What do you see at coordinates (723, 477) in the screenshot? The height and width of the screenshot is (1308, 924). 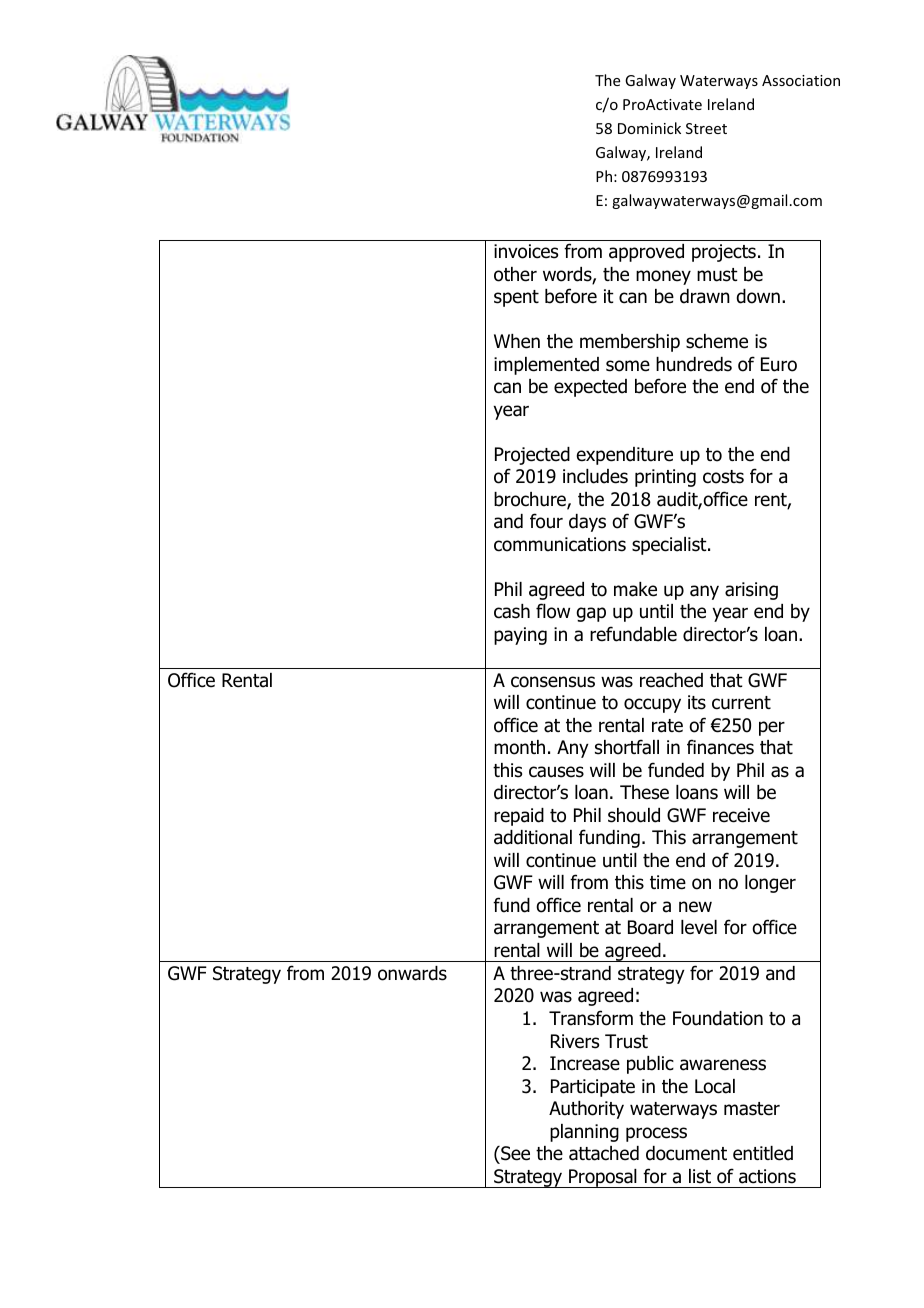 I see `costs` at bounding box center [723, 477].
